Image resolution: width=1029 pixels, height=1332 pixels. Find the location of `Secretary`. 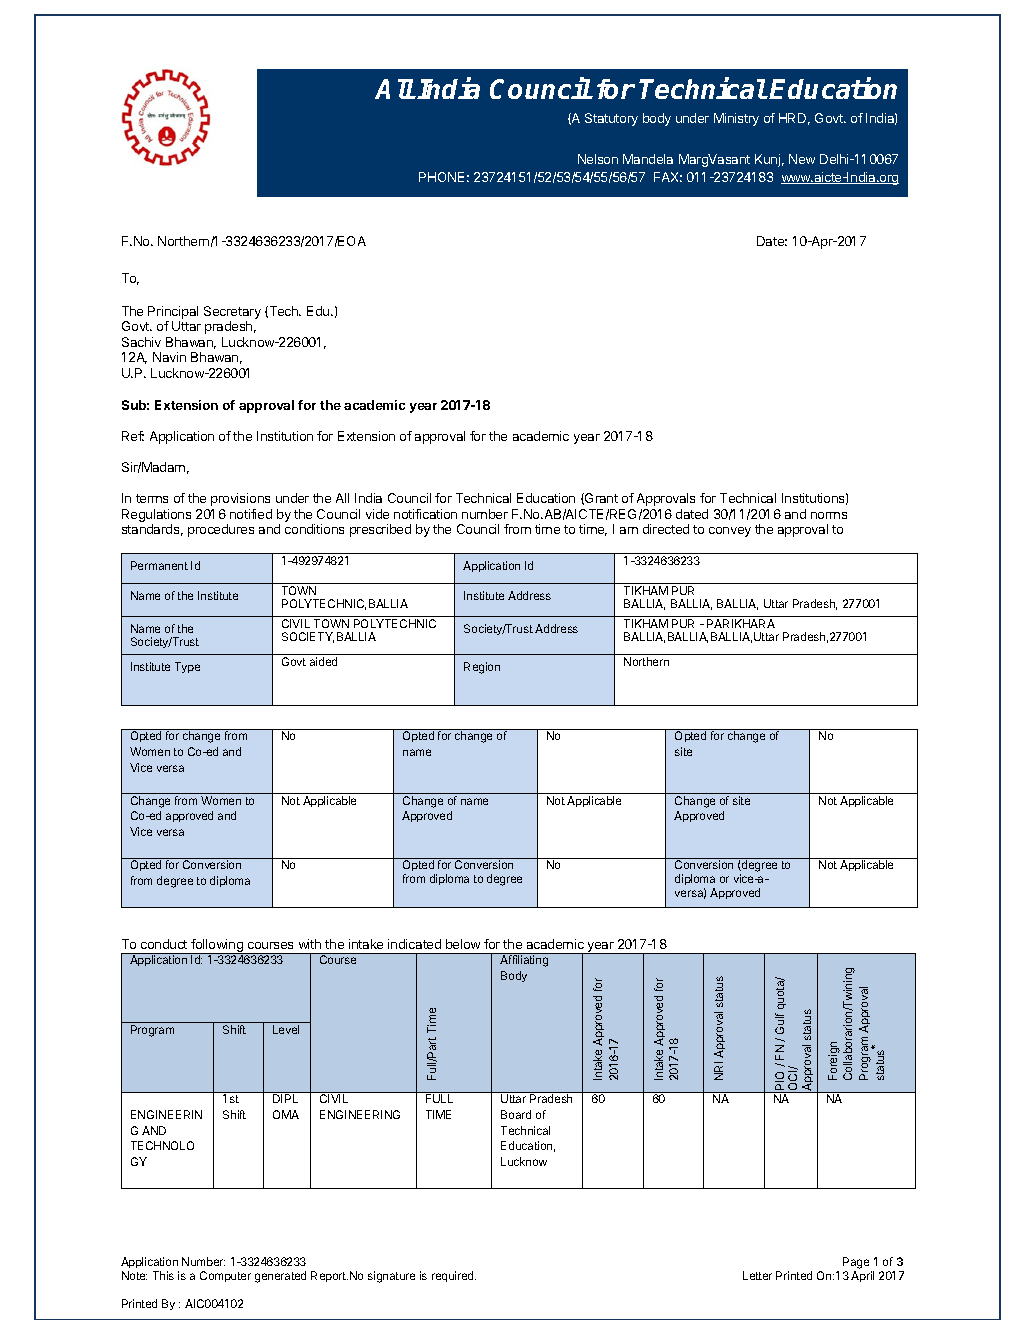

Secretary is located at coordinates (232, 314).
